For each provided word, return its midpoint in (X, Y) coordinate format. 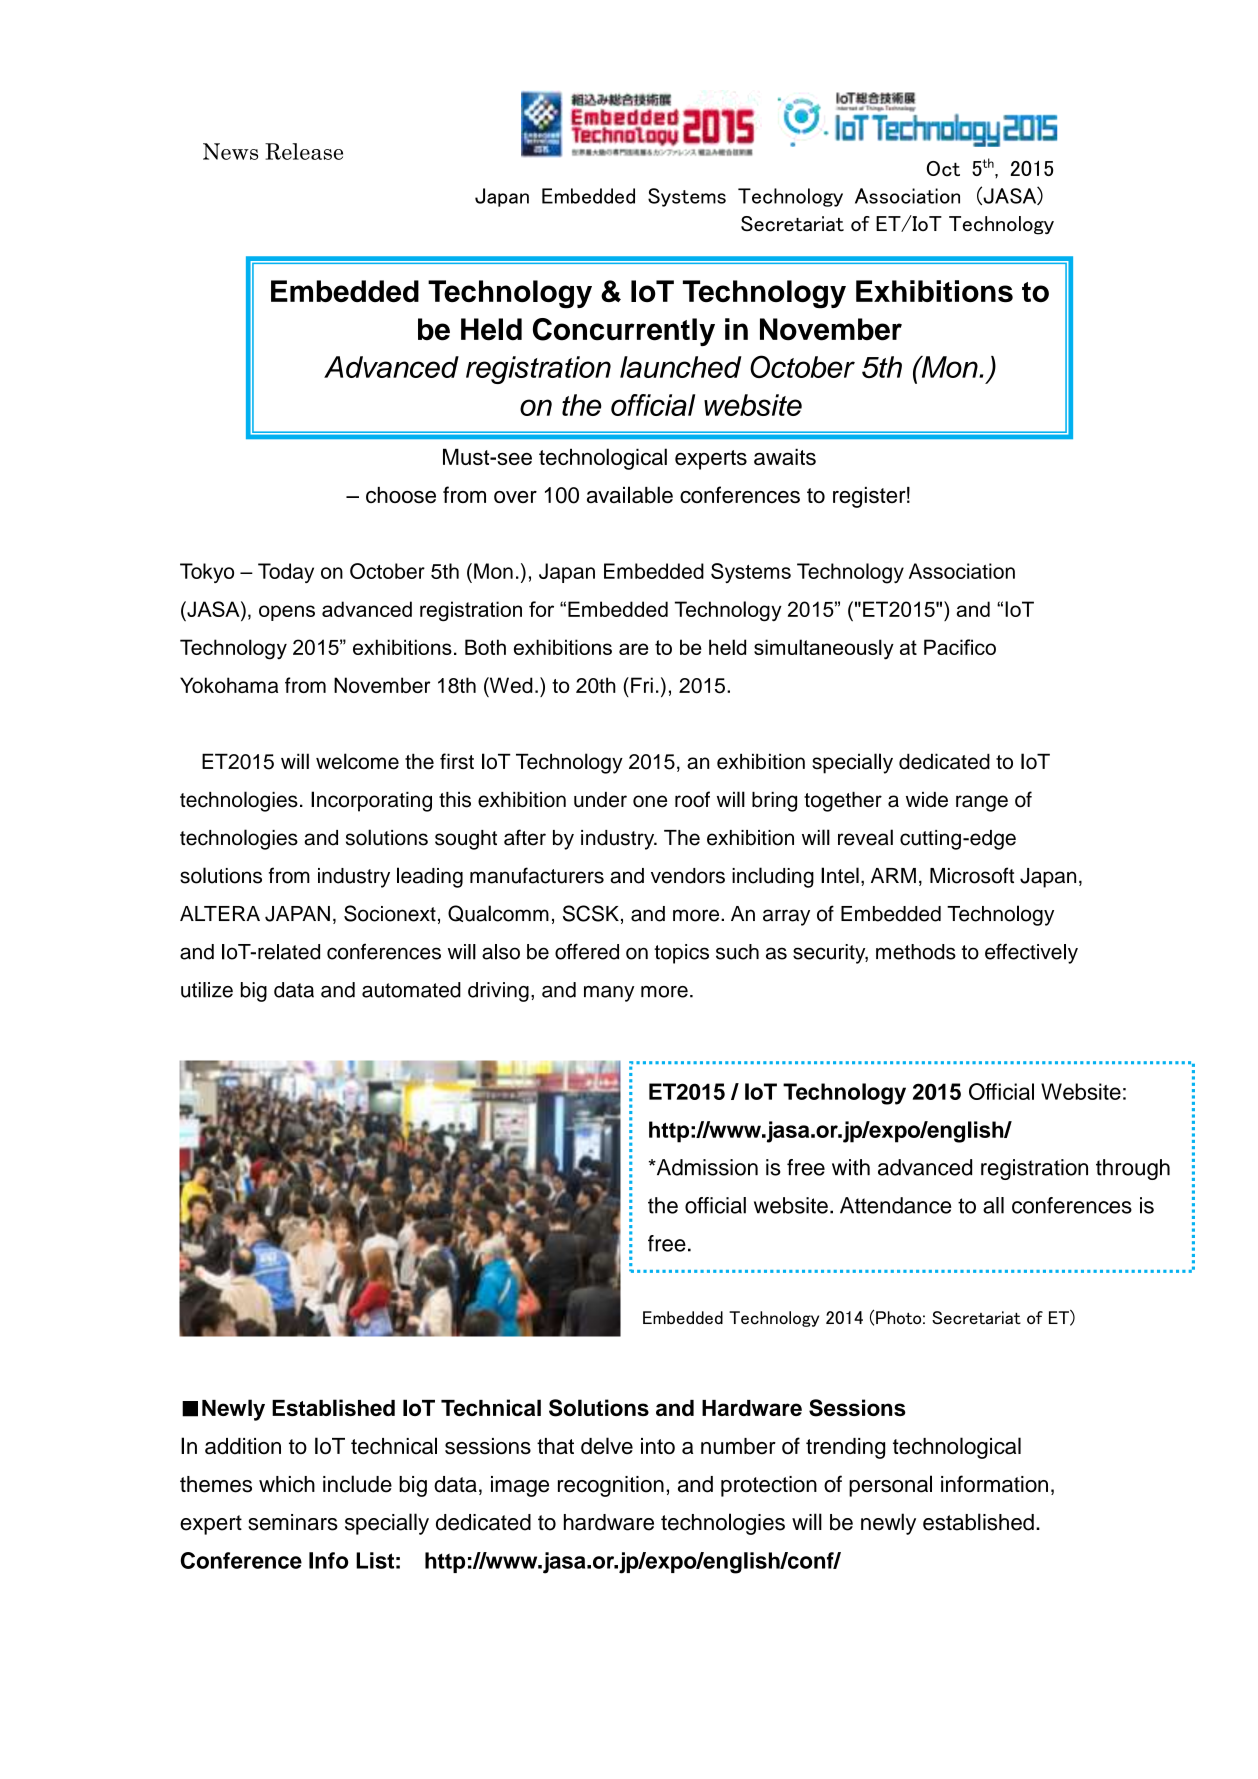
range (982, 803)
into (658, 1446)
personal (890, 1486)
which (287, 1484)
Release (304, 151)
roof (692, 799)
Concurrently (624, 332)
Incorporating (371, 801)
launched (681, 367)
